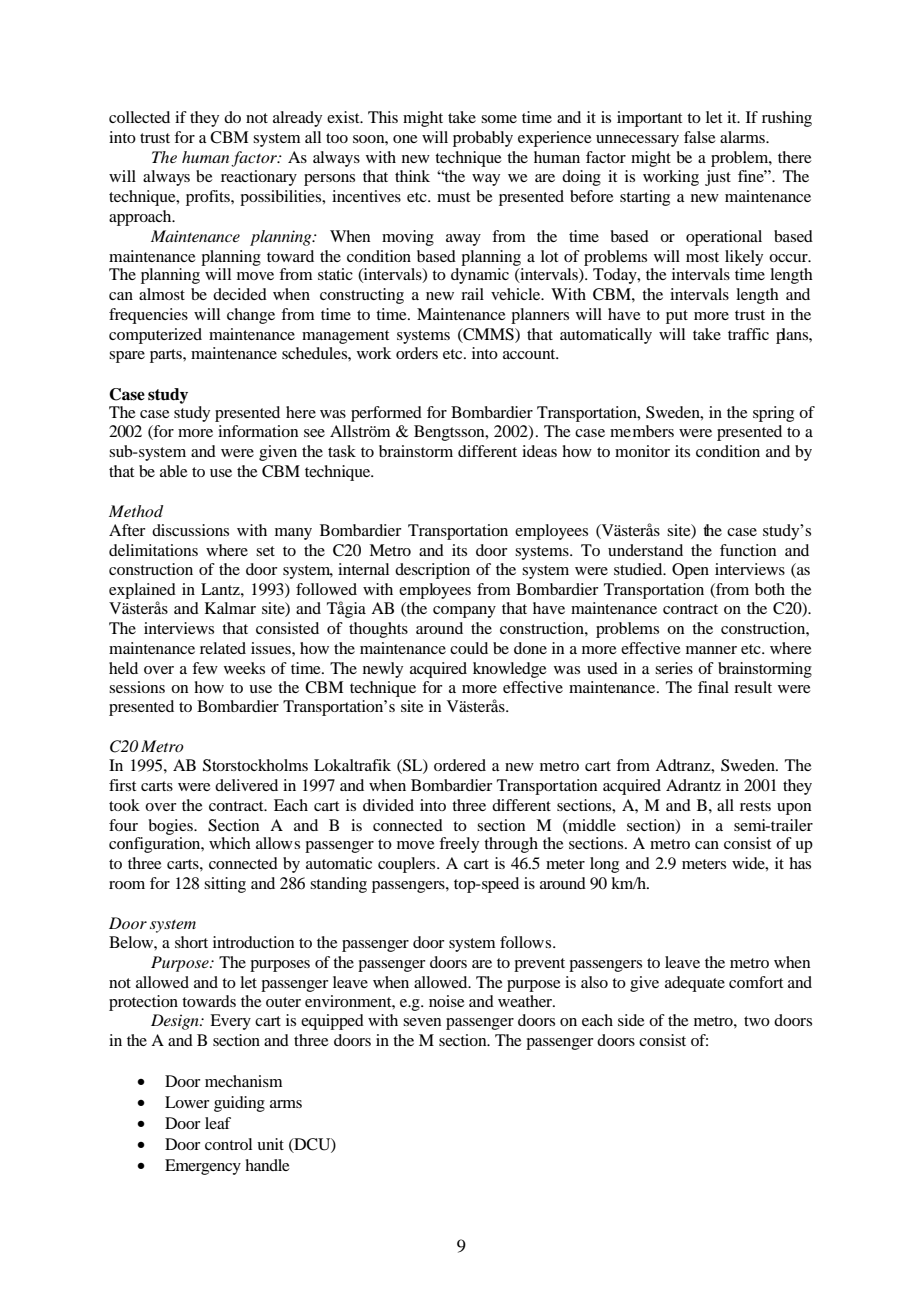 This screenshot has width=924, height=1307. I want to click on seven, so click(422, 1022).
